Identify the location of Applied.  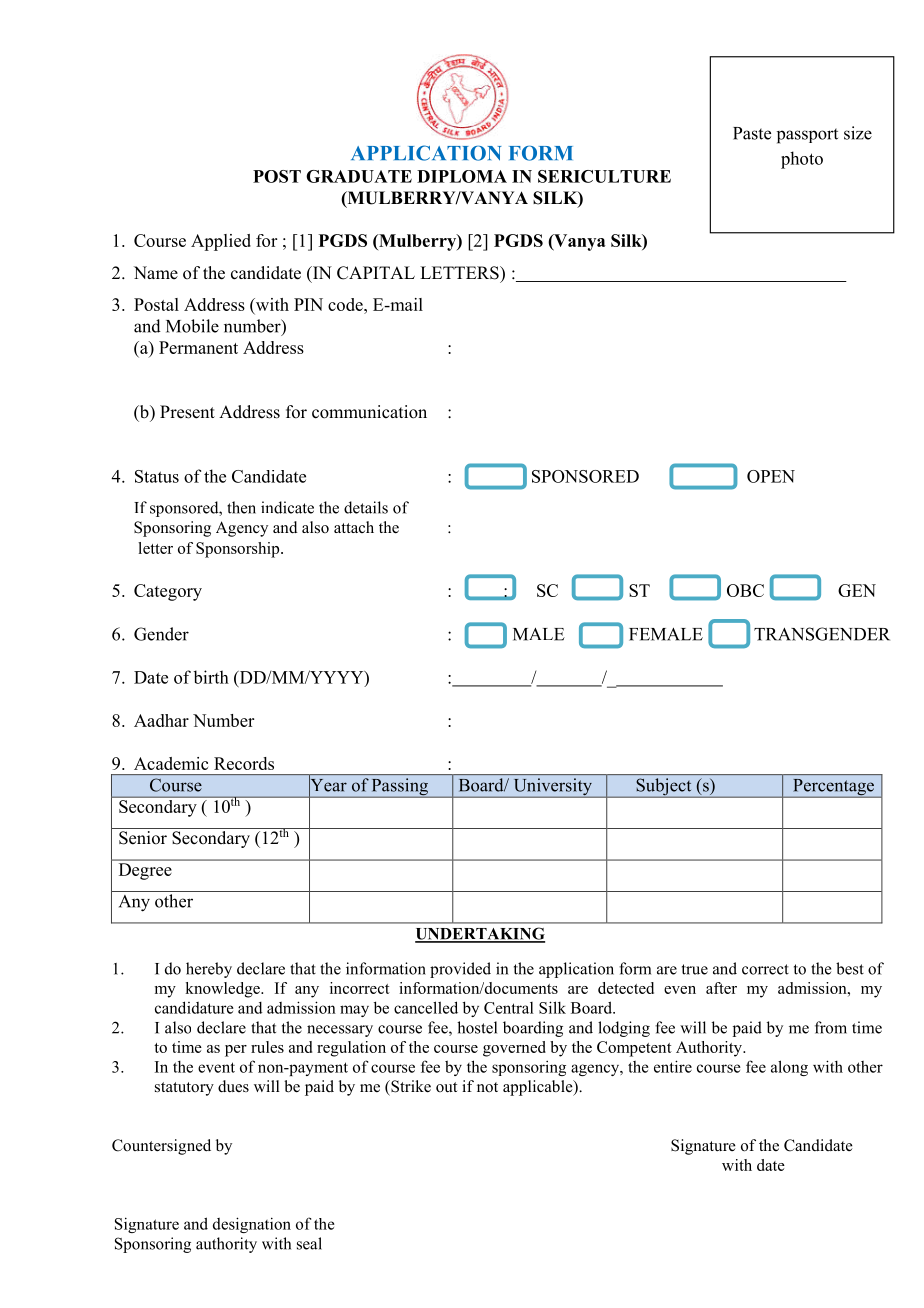
(221, 242).
